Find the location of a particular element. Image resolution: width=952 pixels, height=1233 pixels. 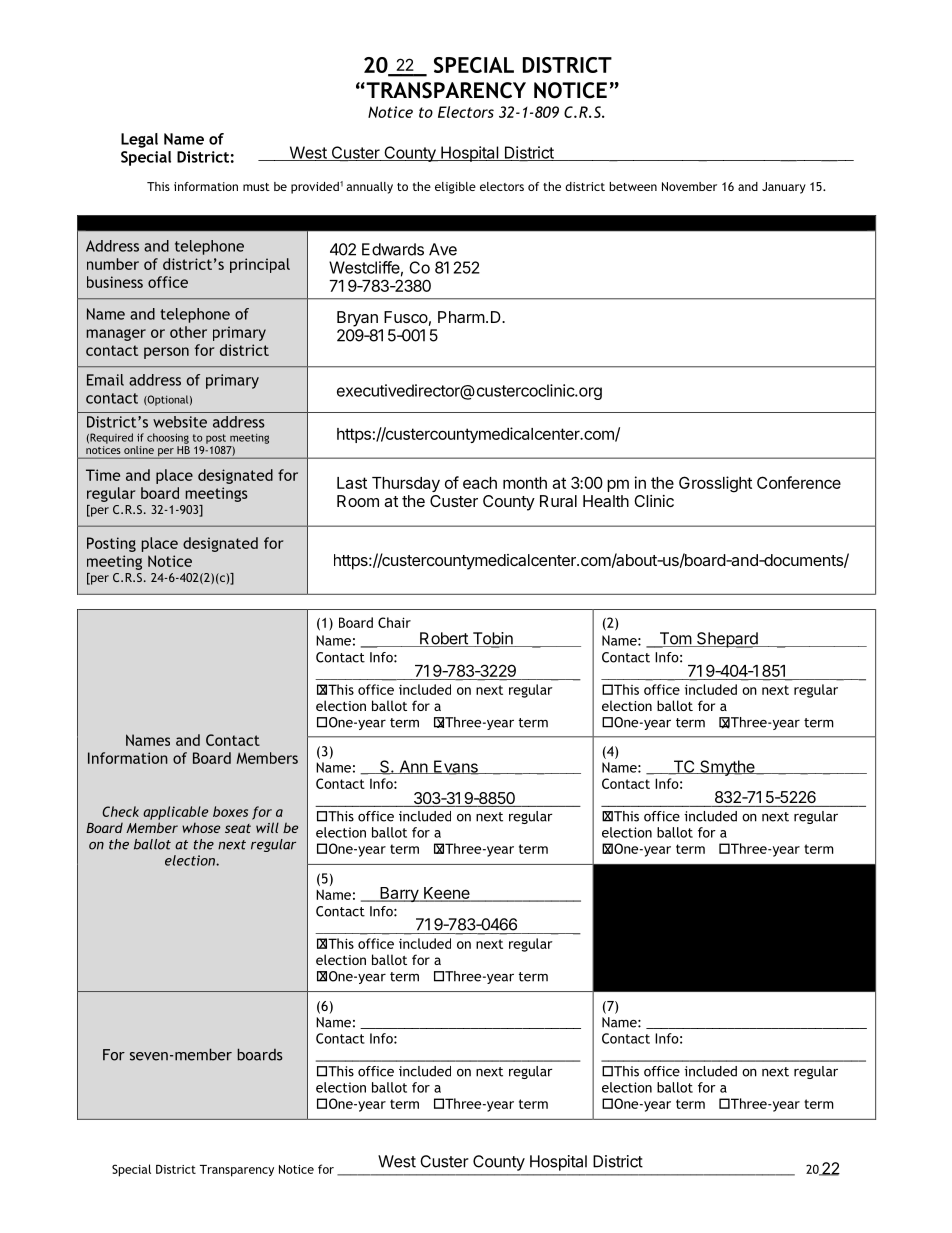

Chair is located at coordinates (394, 622).
